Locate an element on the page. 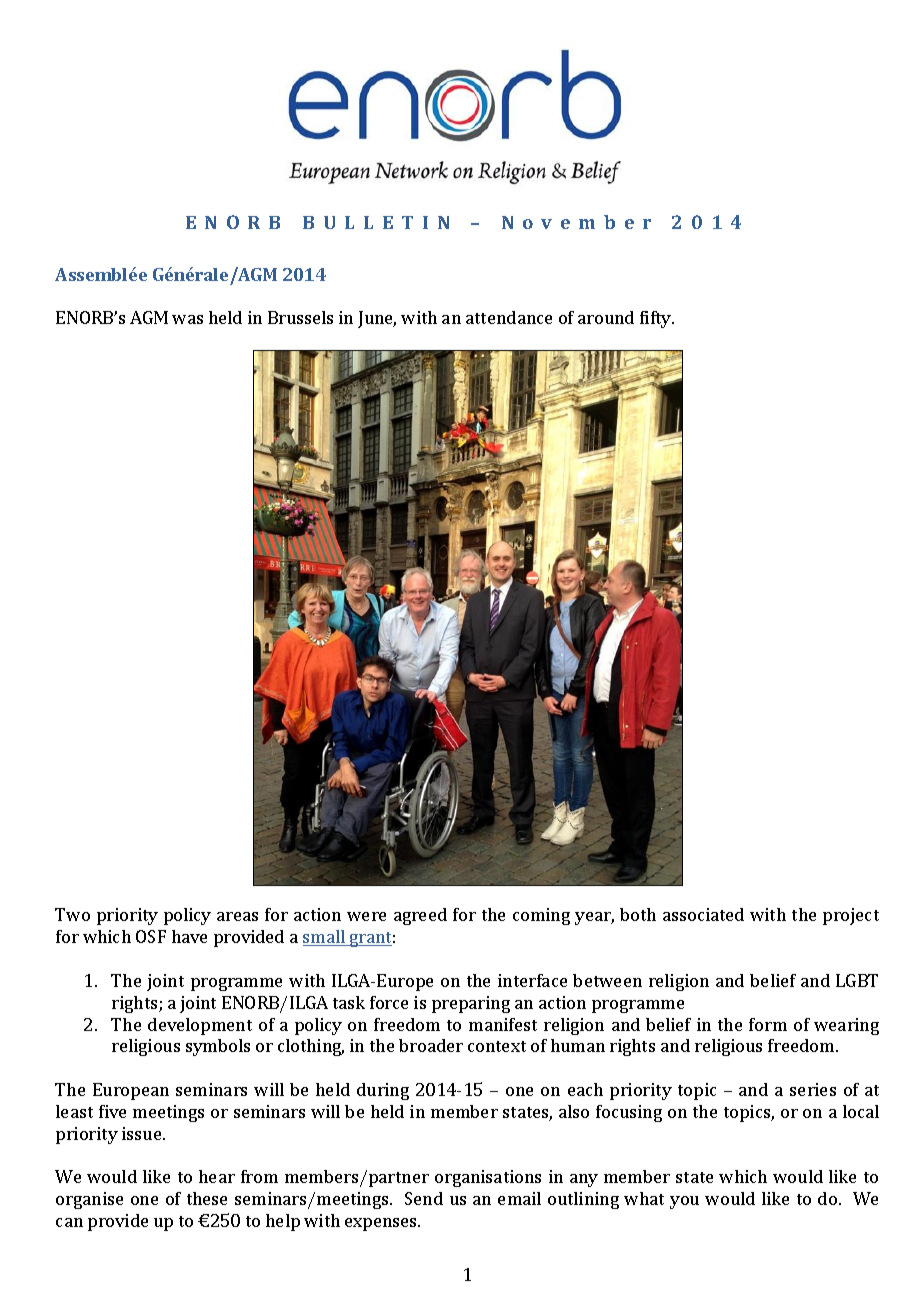  fifty is located at coordinates (657, 319).
